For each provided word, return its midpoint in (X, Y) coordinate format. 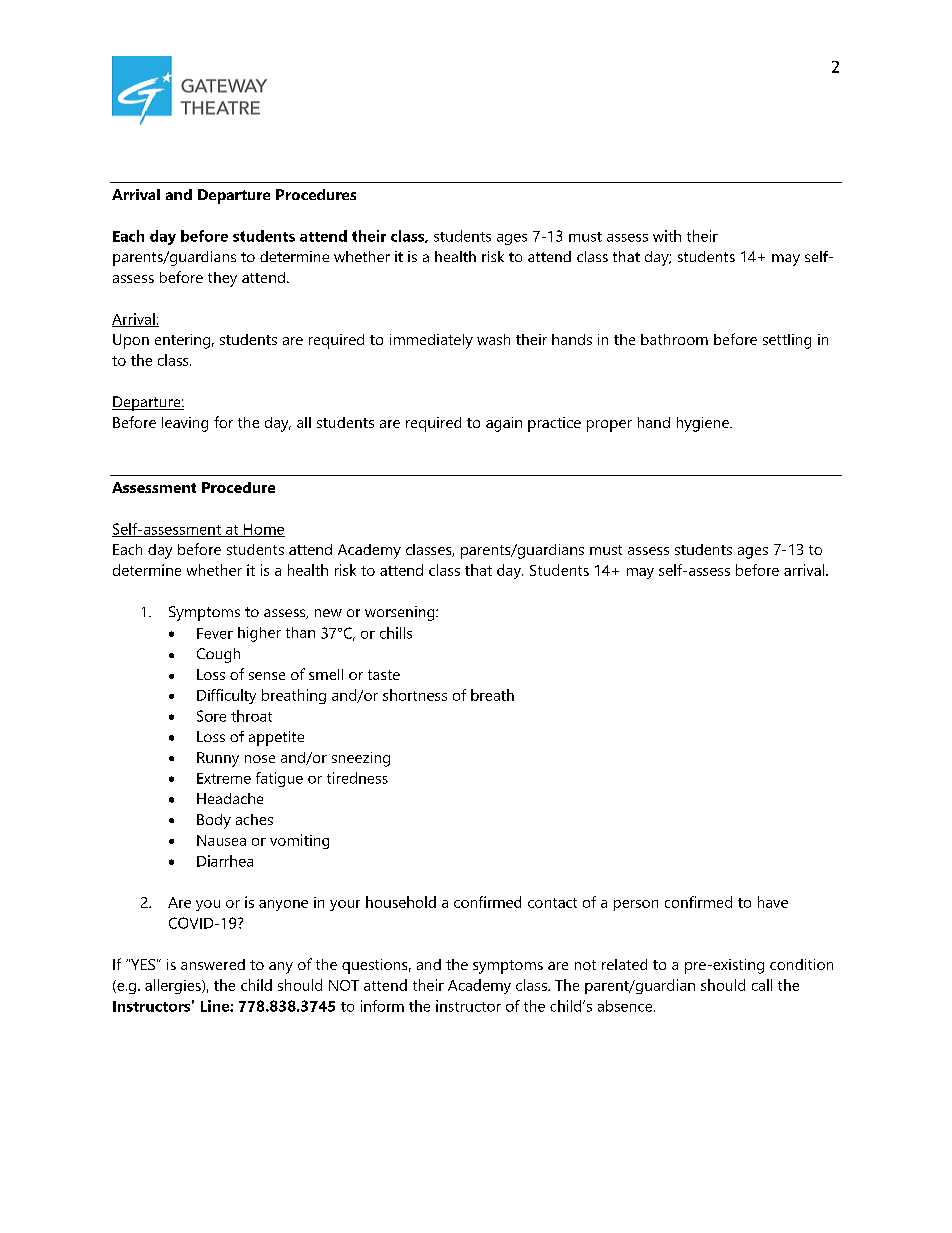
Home (263, 530)
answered (213, 964)
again (504, 424)
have (773, 902)
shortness (415, 695)
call (762, 985)
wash (493, 339)
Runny (218, 759)
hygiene (704, 424)
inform (382, 1006)
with (667, 236)
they (222, 279)
